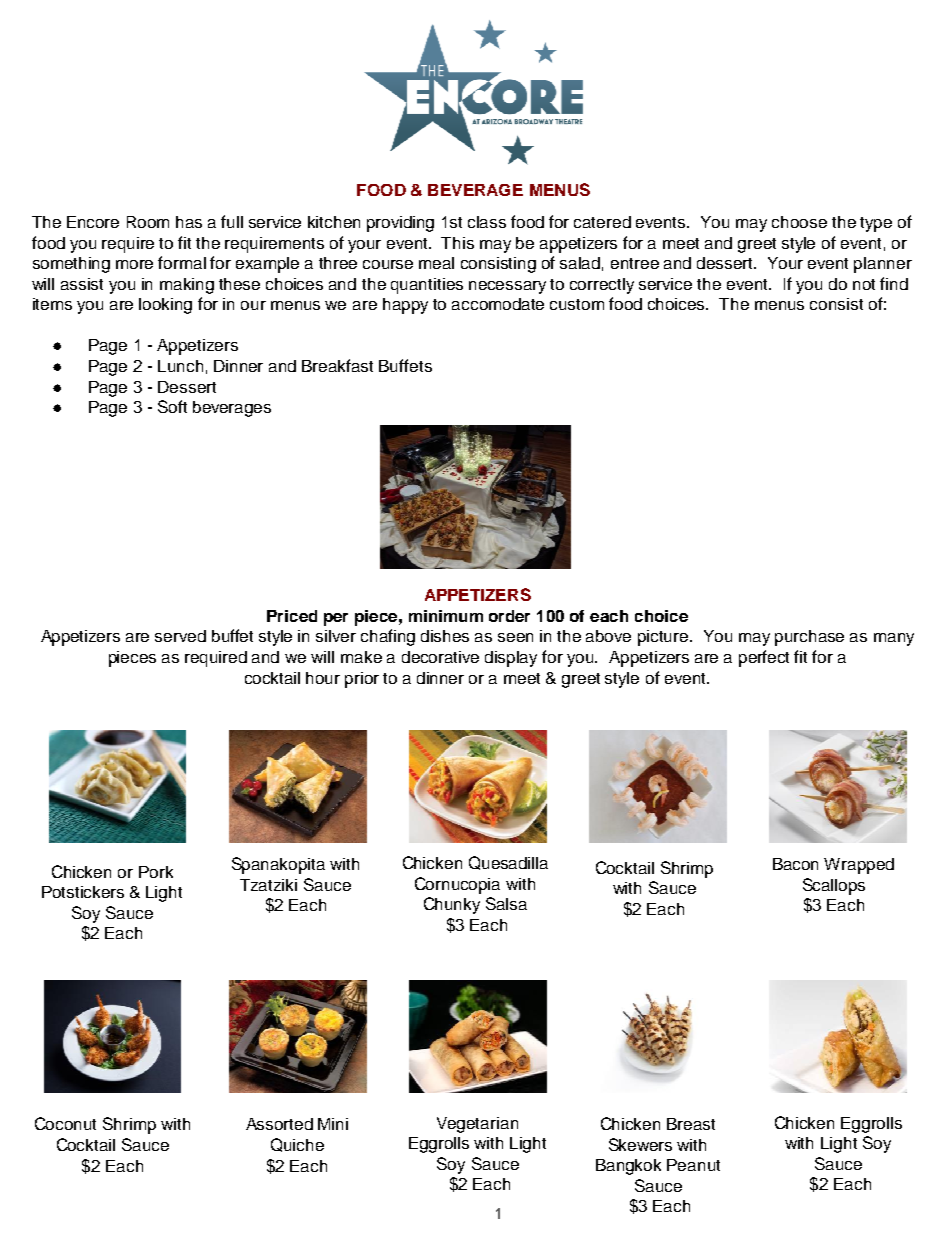 The height and width of the screenshot is (1233, 952). What do you see at coordinates (457, 243) in the screenshot?
I see `This` at bounding box center [457, 243].
